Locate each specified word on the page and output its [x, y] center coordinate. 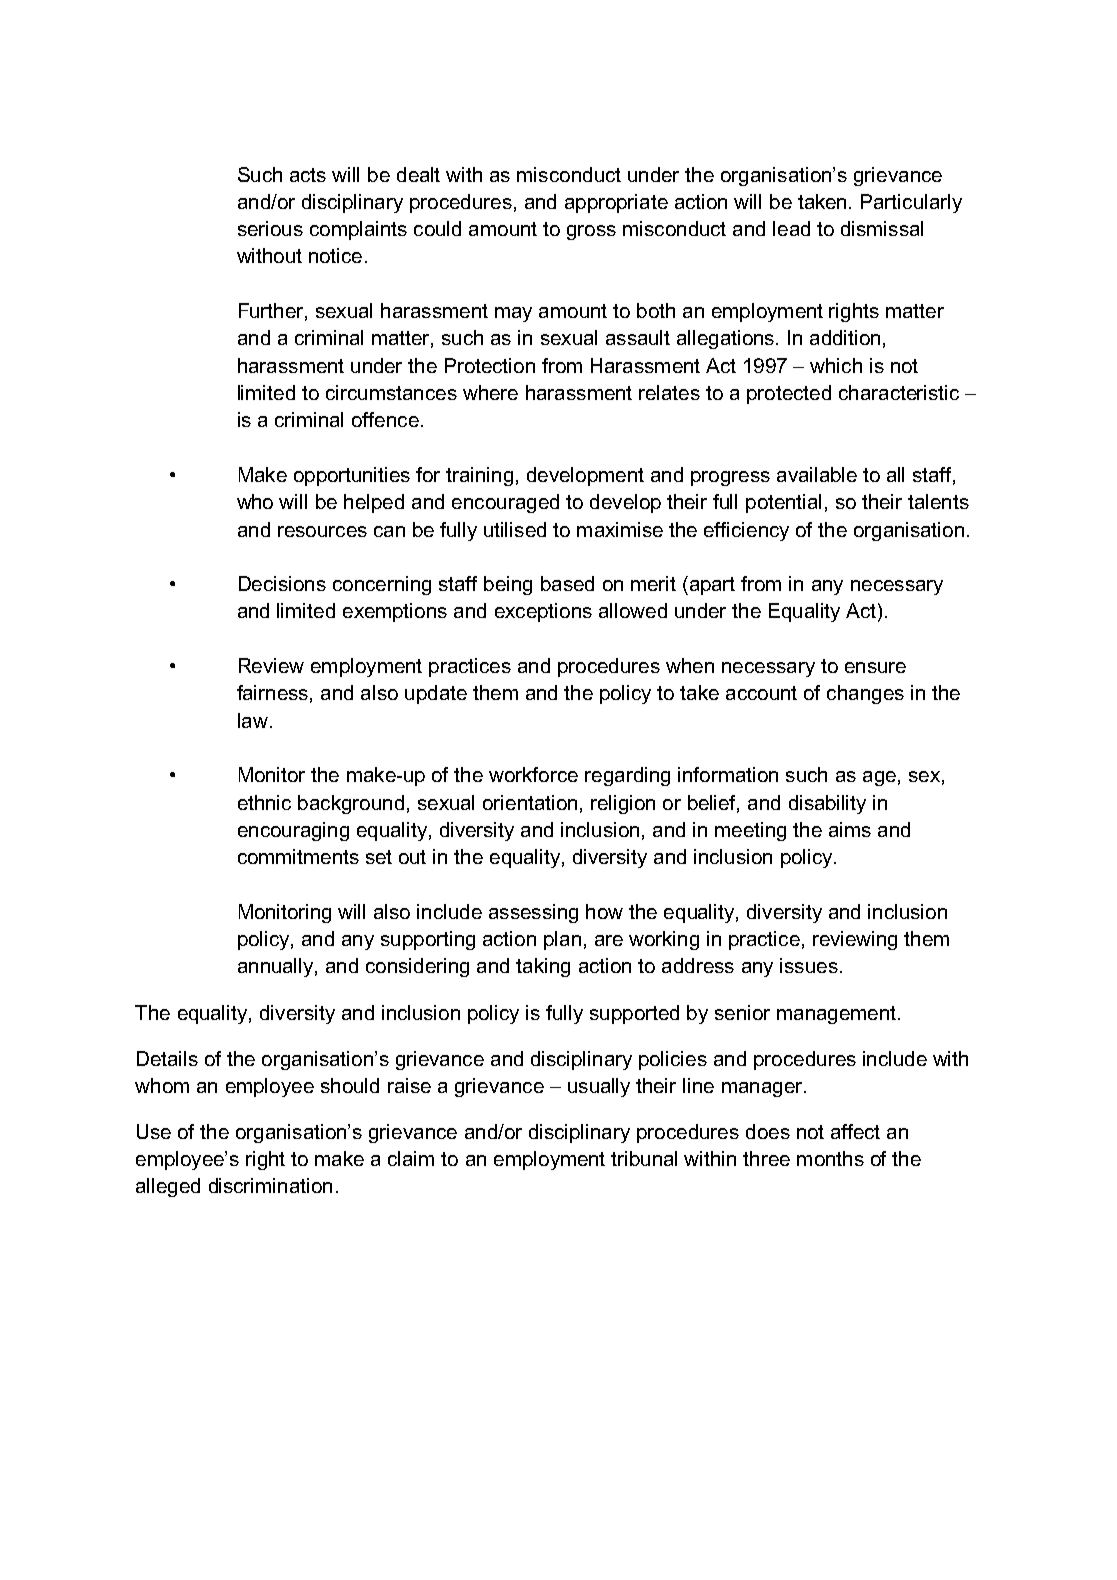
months [830, 1158]
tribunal [644, 1158]
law [253, 720]
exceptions [543, 612]
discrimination [270, 1185]
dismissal [882, 228]
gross [591, 232]
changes [865, 694]
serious [270, 228]
